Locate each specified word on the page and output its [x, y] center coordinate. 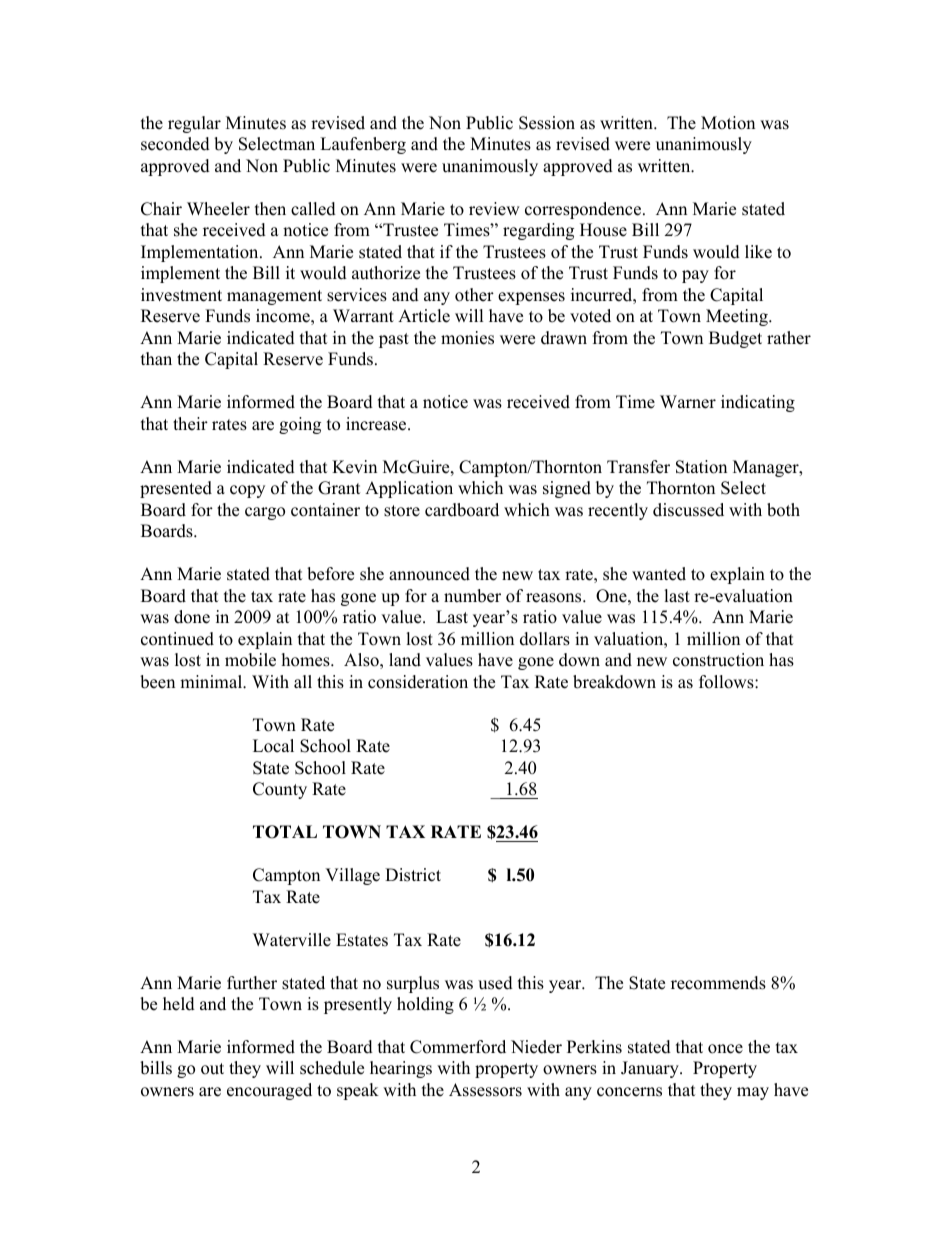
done [192, 617]
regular [194, 124]
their [190, 424]
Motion [728, 123]
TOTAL [285, 832]
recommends [718, 983]
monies [467, 338]
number [472, 596]
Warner [688, 402]
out [212, 1069]
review [494, 209]
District [413, 875]
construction [718, 660]
